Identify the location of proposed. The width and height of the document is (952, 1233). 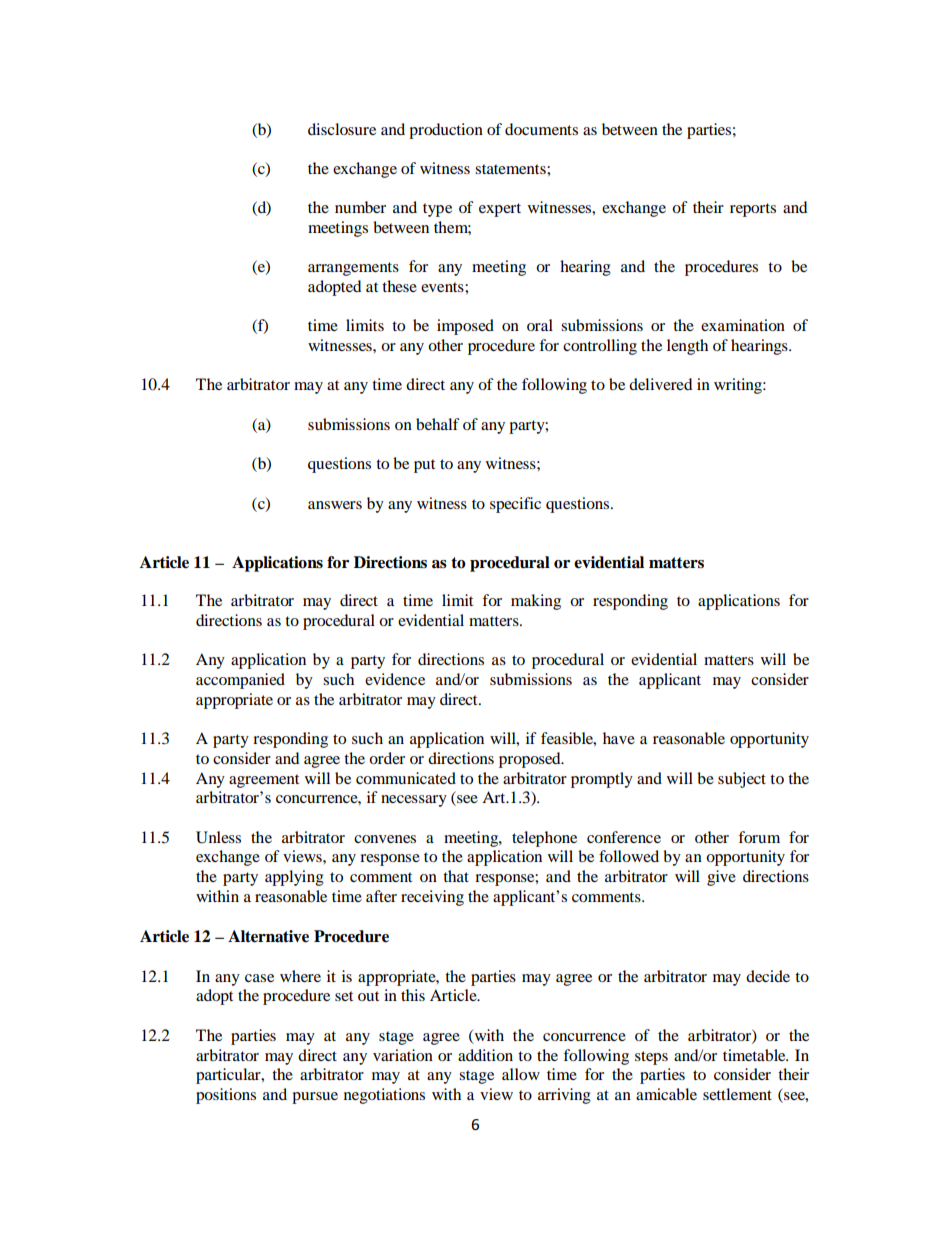
(531, 760).
